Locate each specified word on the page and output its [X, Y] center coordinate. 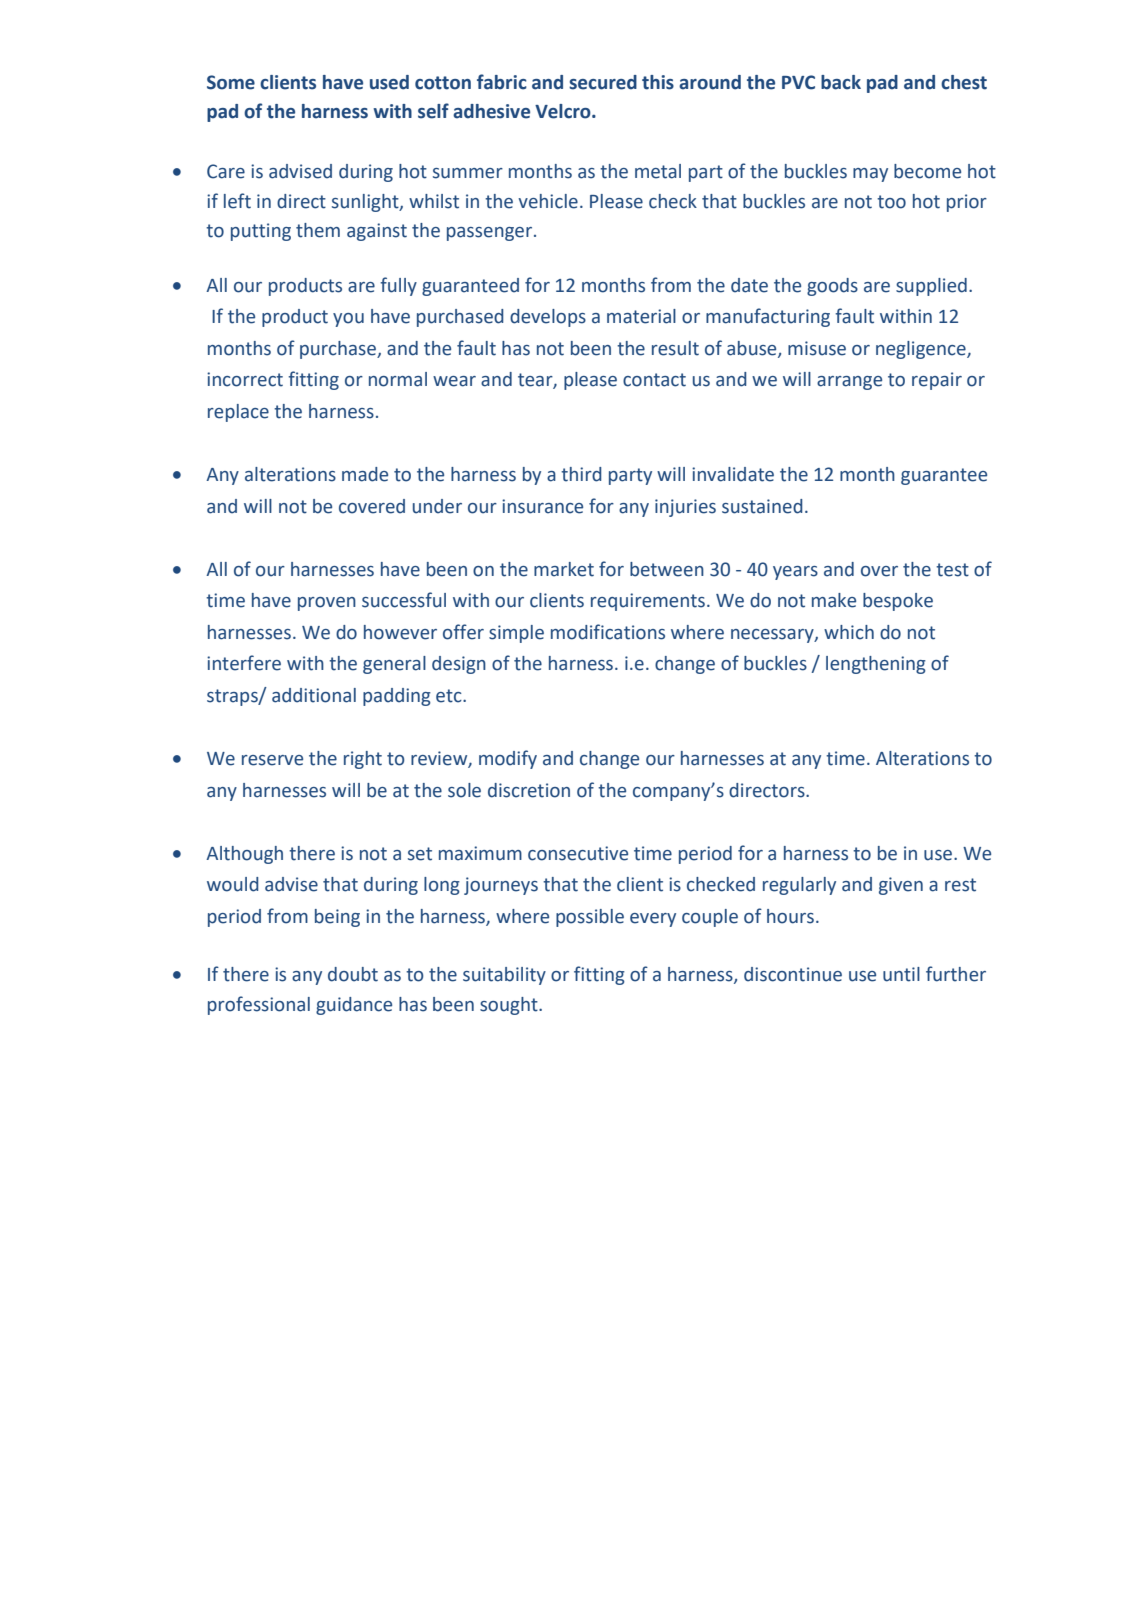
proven [327, 604]
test [952, 570]
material [641, 316]
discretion [529, 790]
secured [603, 82]
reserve [272, 760]
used [389, 82]
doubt [353, 974]
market [564, 569]
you [348, 320]
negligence [922, 350]
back [841, 82]
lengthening [876, 665]
